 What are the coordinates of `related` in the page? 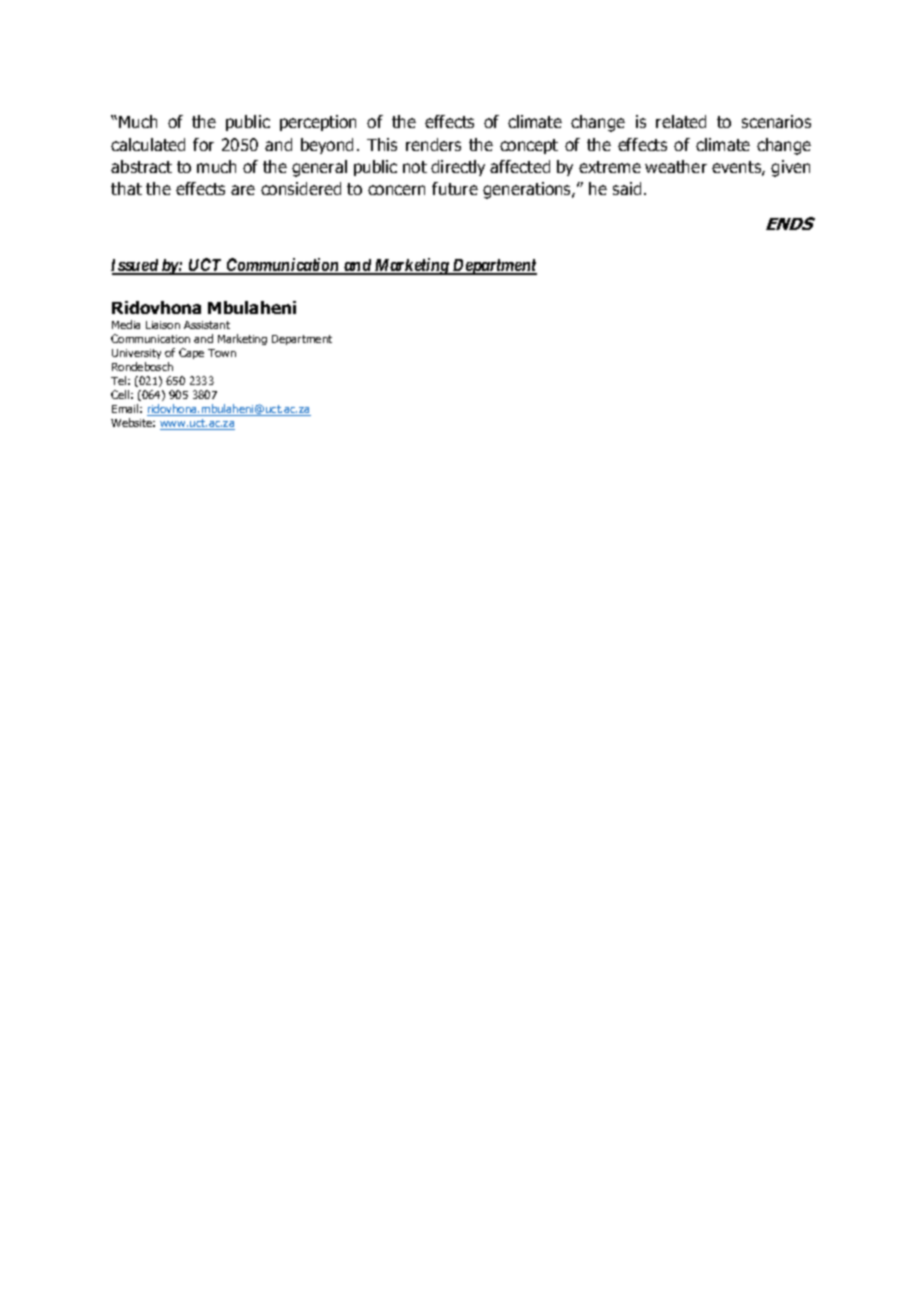 It's located at (681, 121).
